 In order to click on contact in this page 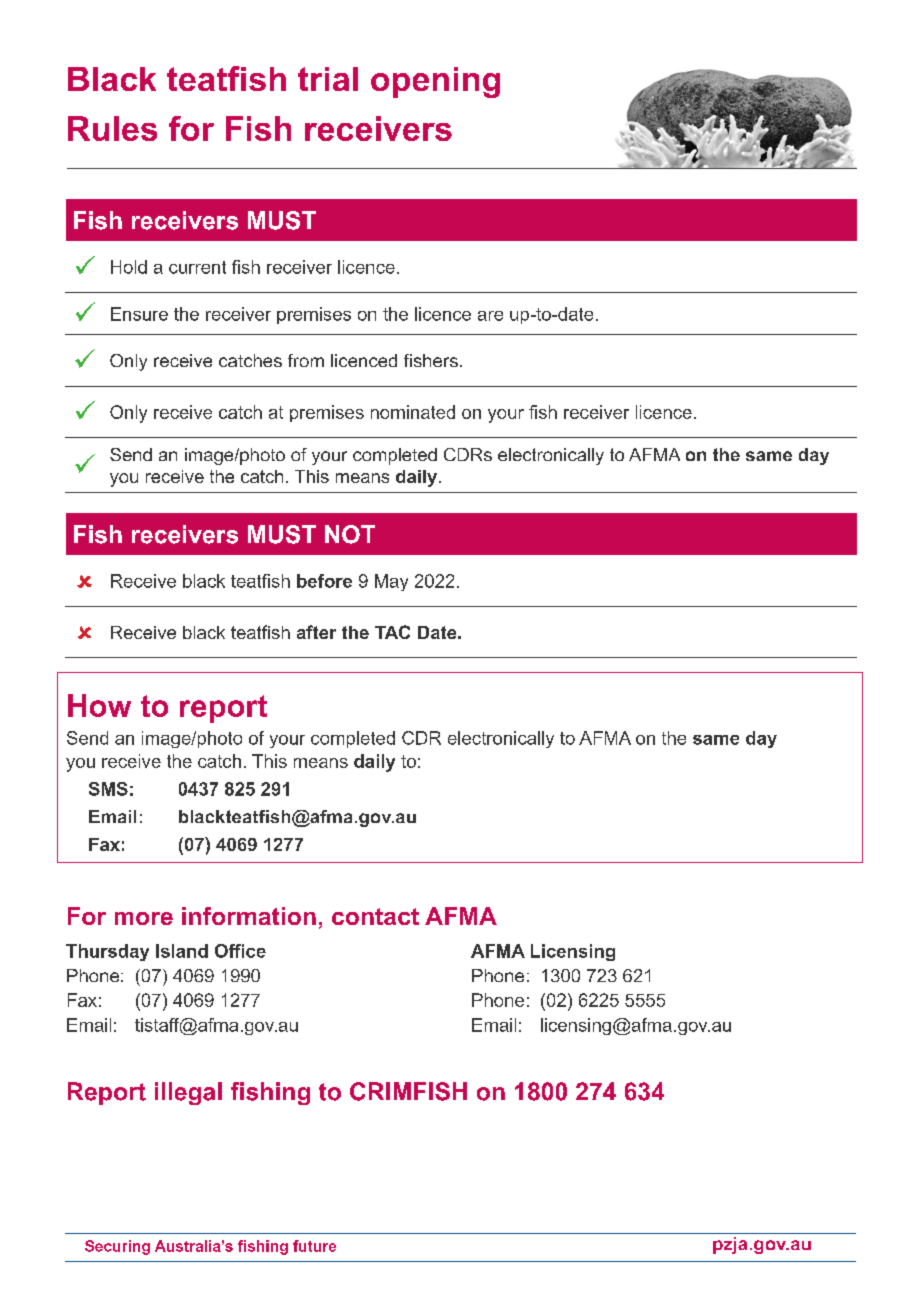, I will do `click(375, 916)`.
